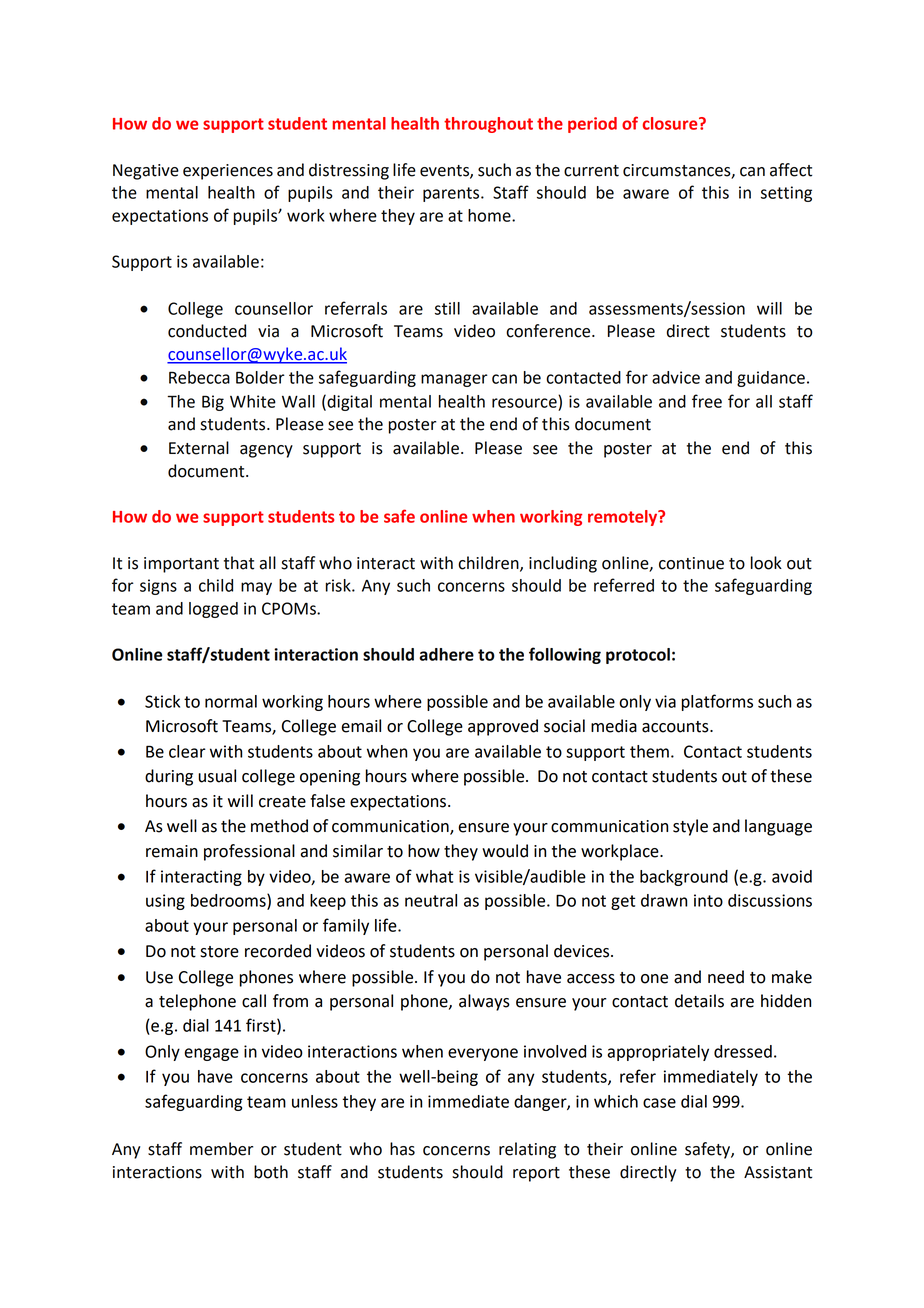  I want to click on experiences, so click(228, 172).
